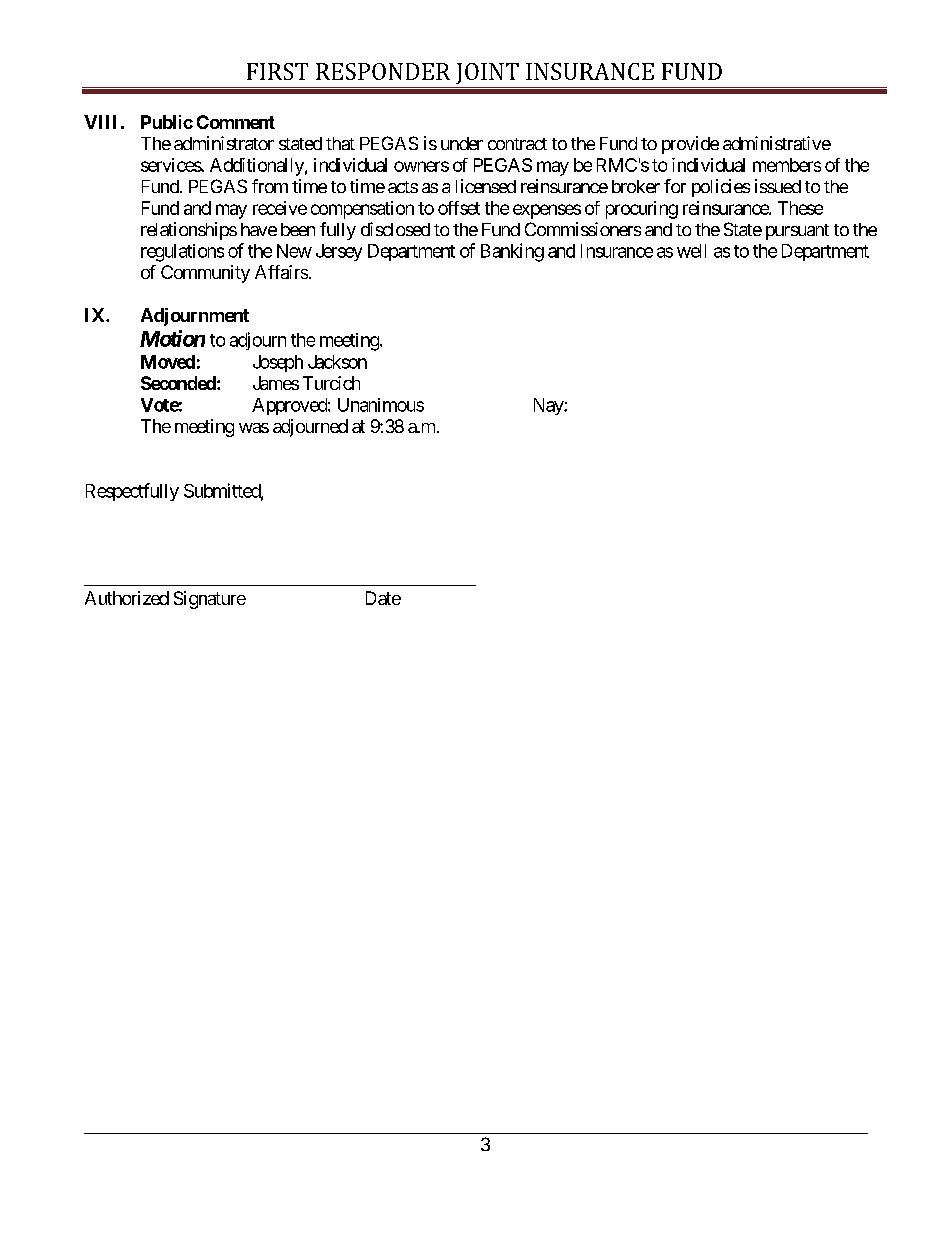 This screenshot has height=1233, width=952. What do you see at coordinates (691, 251) in the screenshot?
I see `well` at bounding box center [691, 251].
